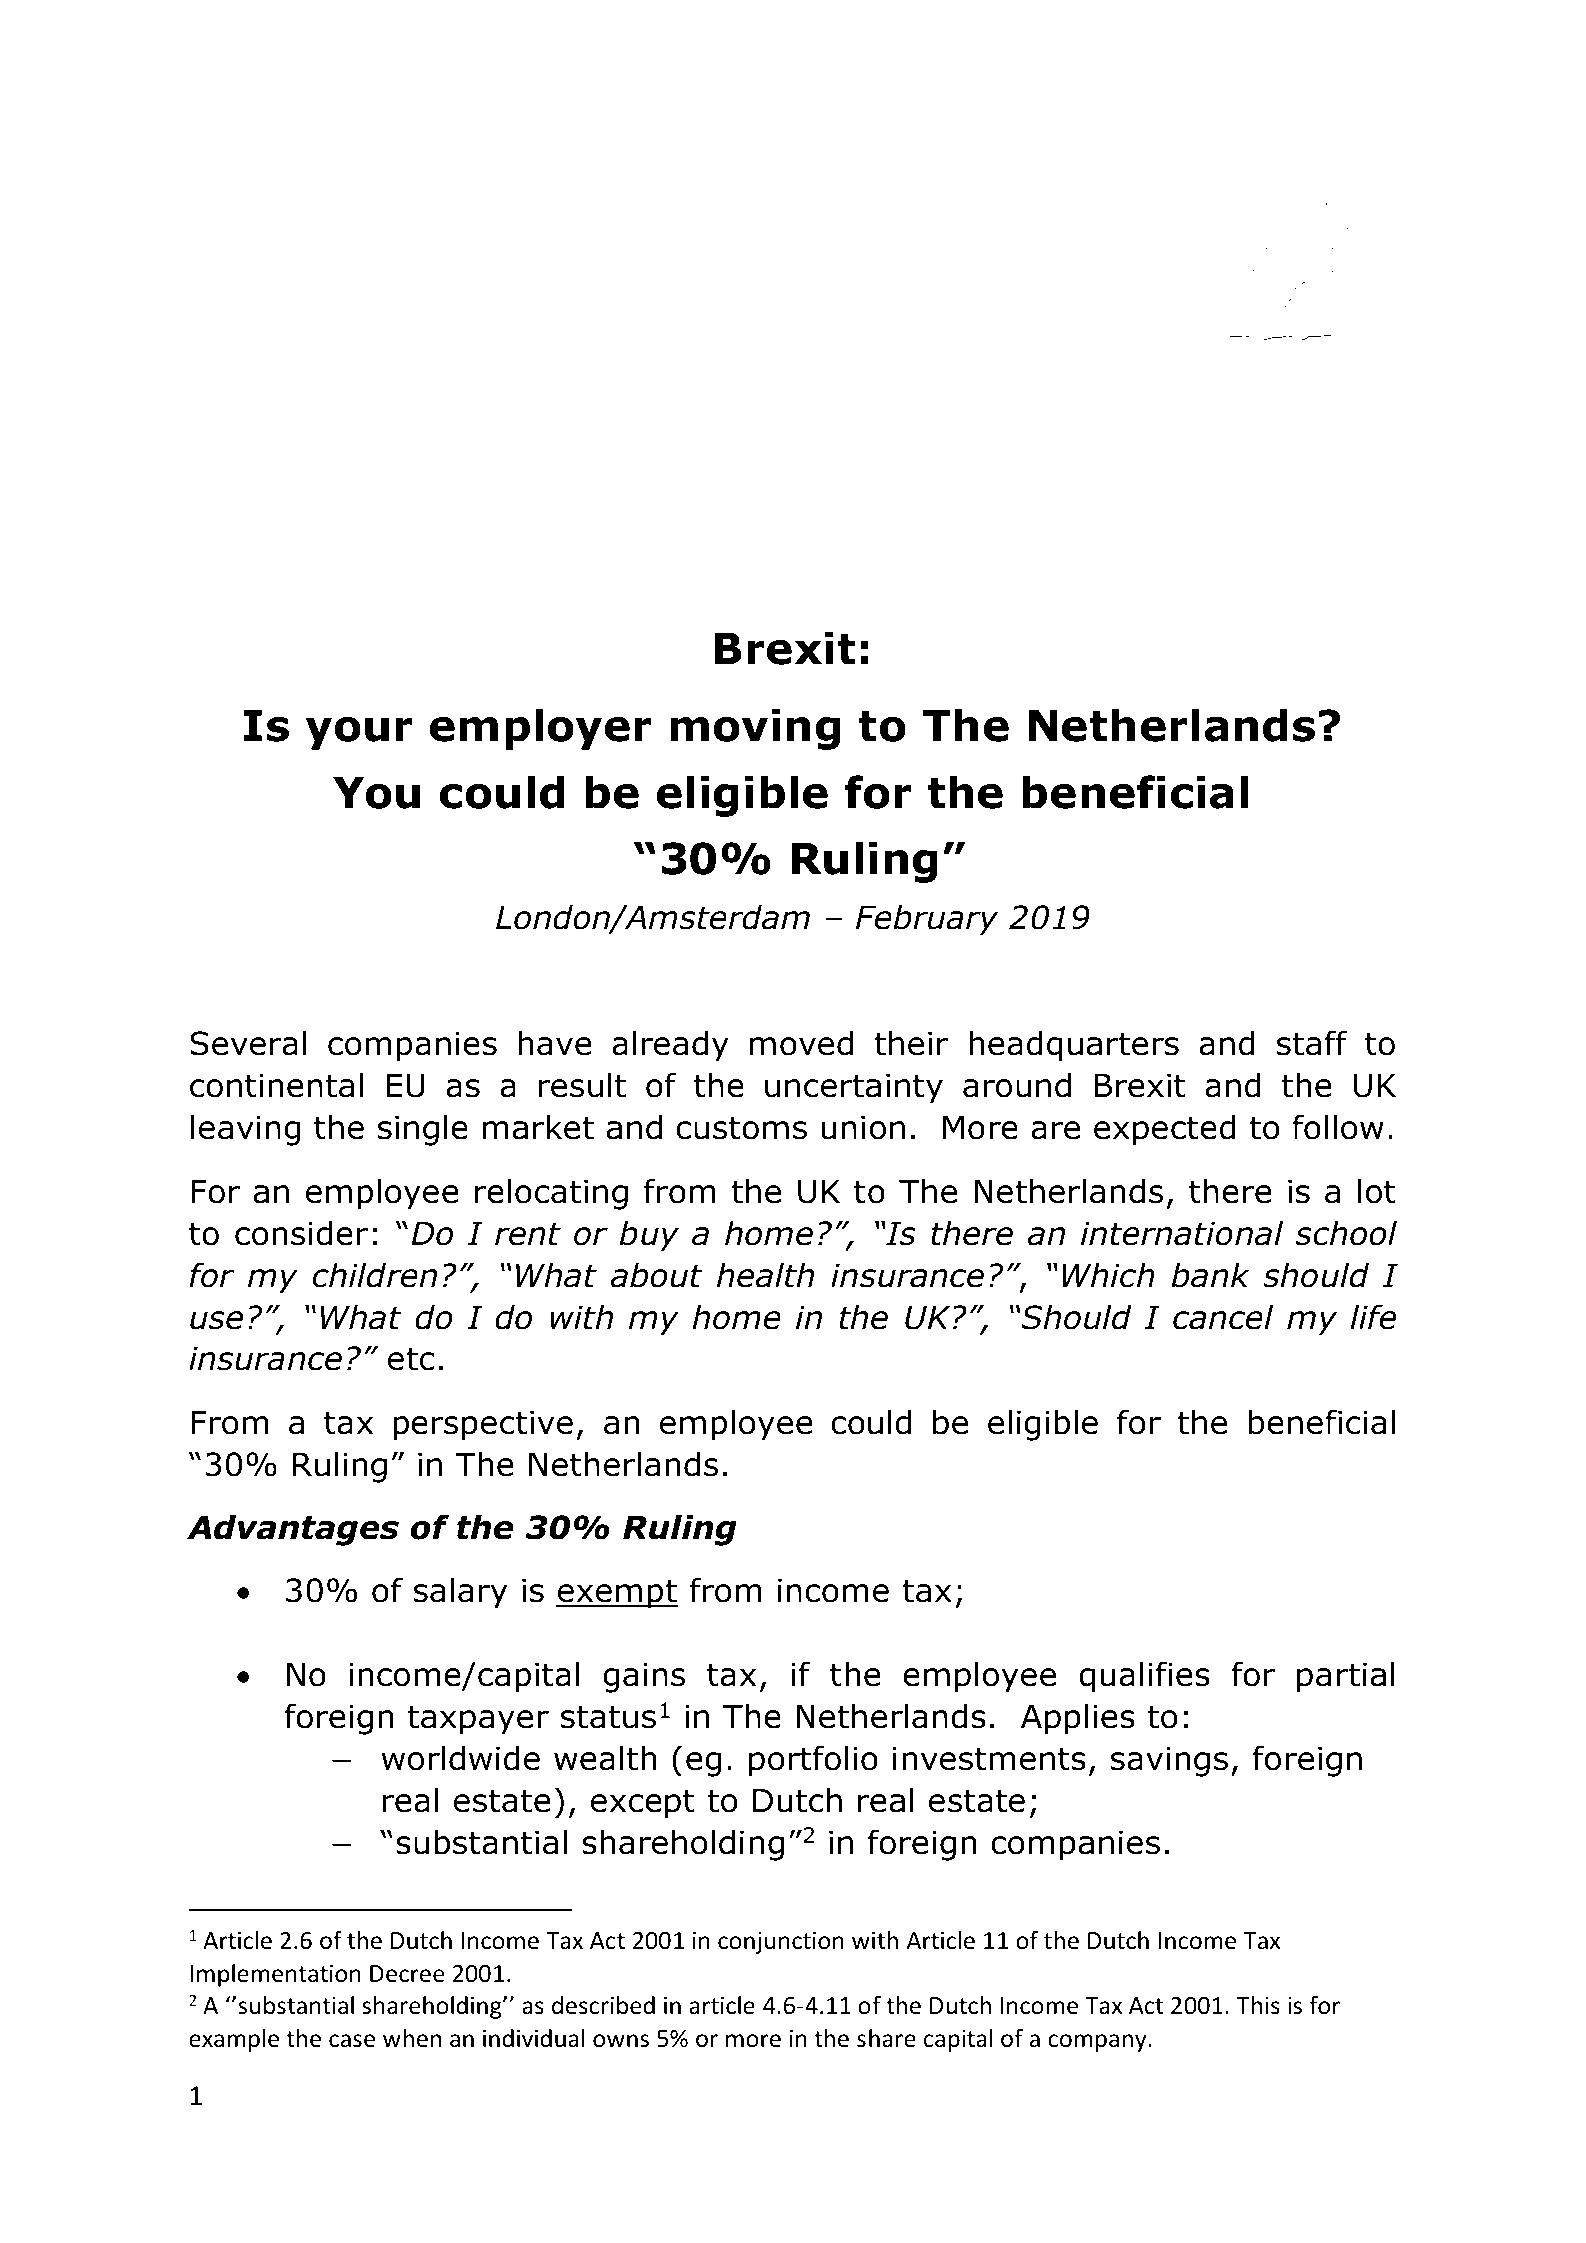 The image size is (1586, 2243). I want to click on exempt, so click(617, 1594).
